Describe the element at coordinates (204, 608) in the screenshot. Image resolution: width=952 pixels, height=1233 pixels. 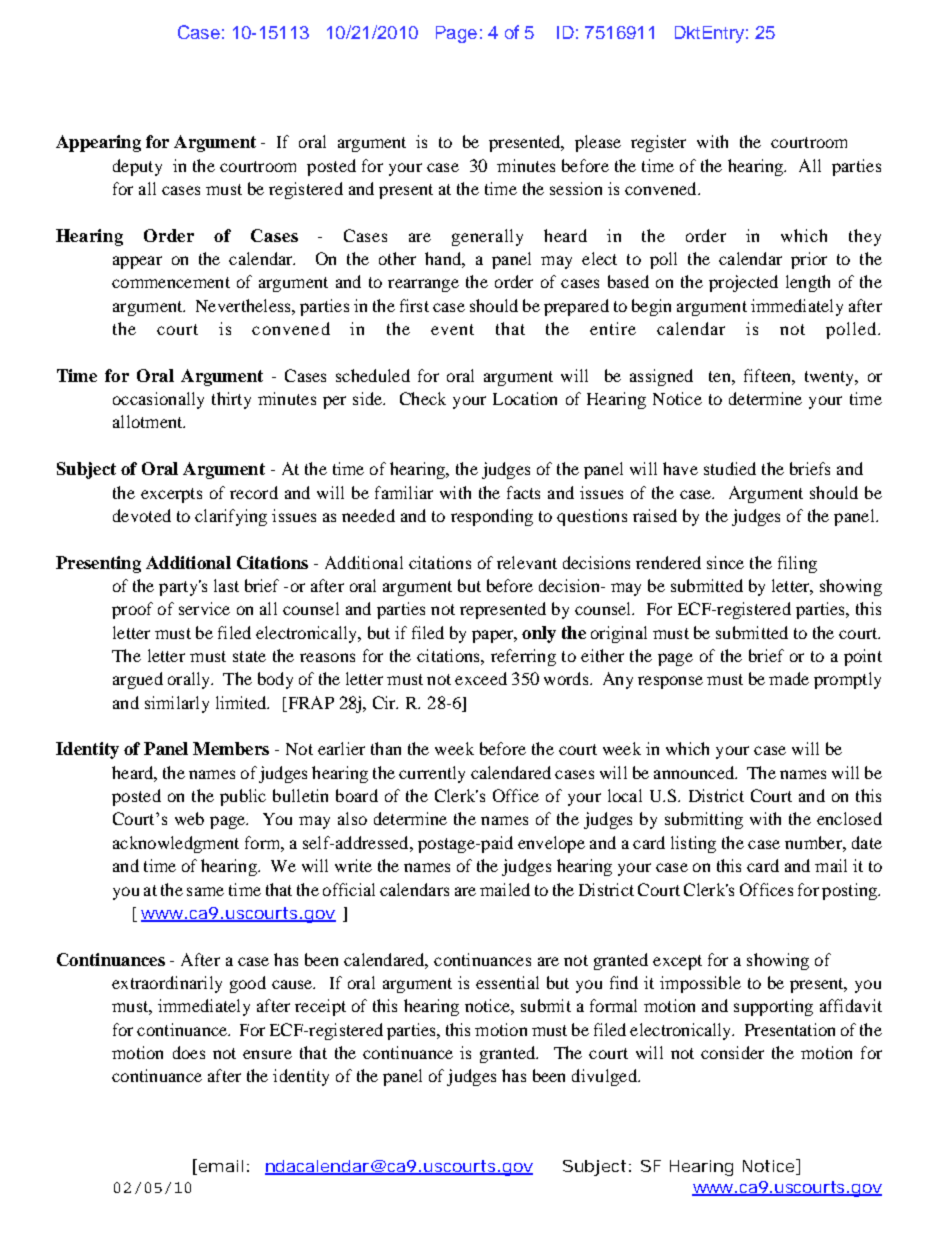
I see `service` at that location.
